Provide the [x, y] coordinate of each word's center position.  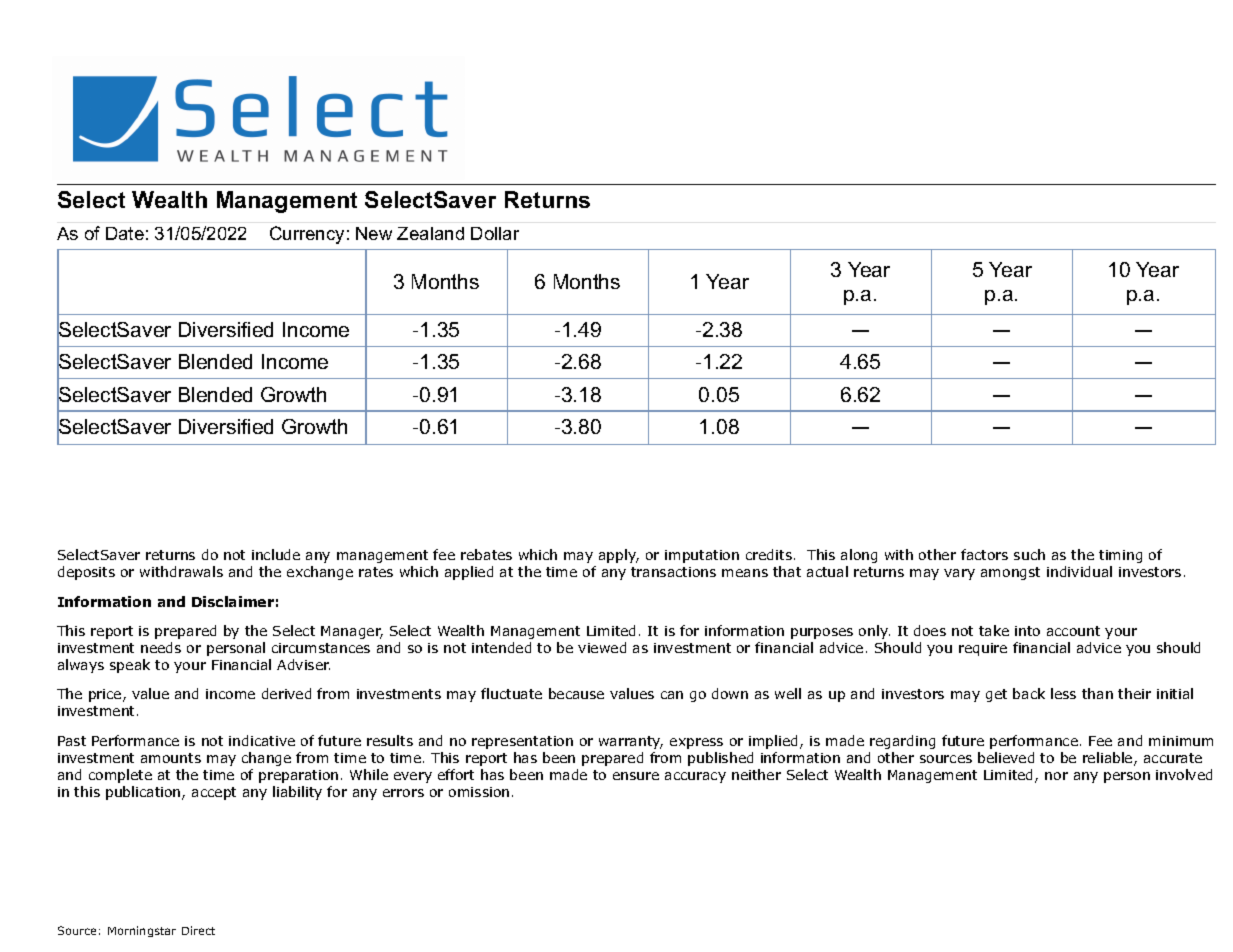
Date [125, 233]
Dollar [495, 233]
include [276, 554]
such [1029, 554]
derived [286, 693]
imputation [702, 556]
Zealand [430, 233]
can [672, 695]
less [1063, 693]
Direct [198, 930]
